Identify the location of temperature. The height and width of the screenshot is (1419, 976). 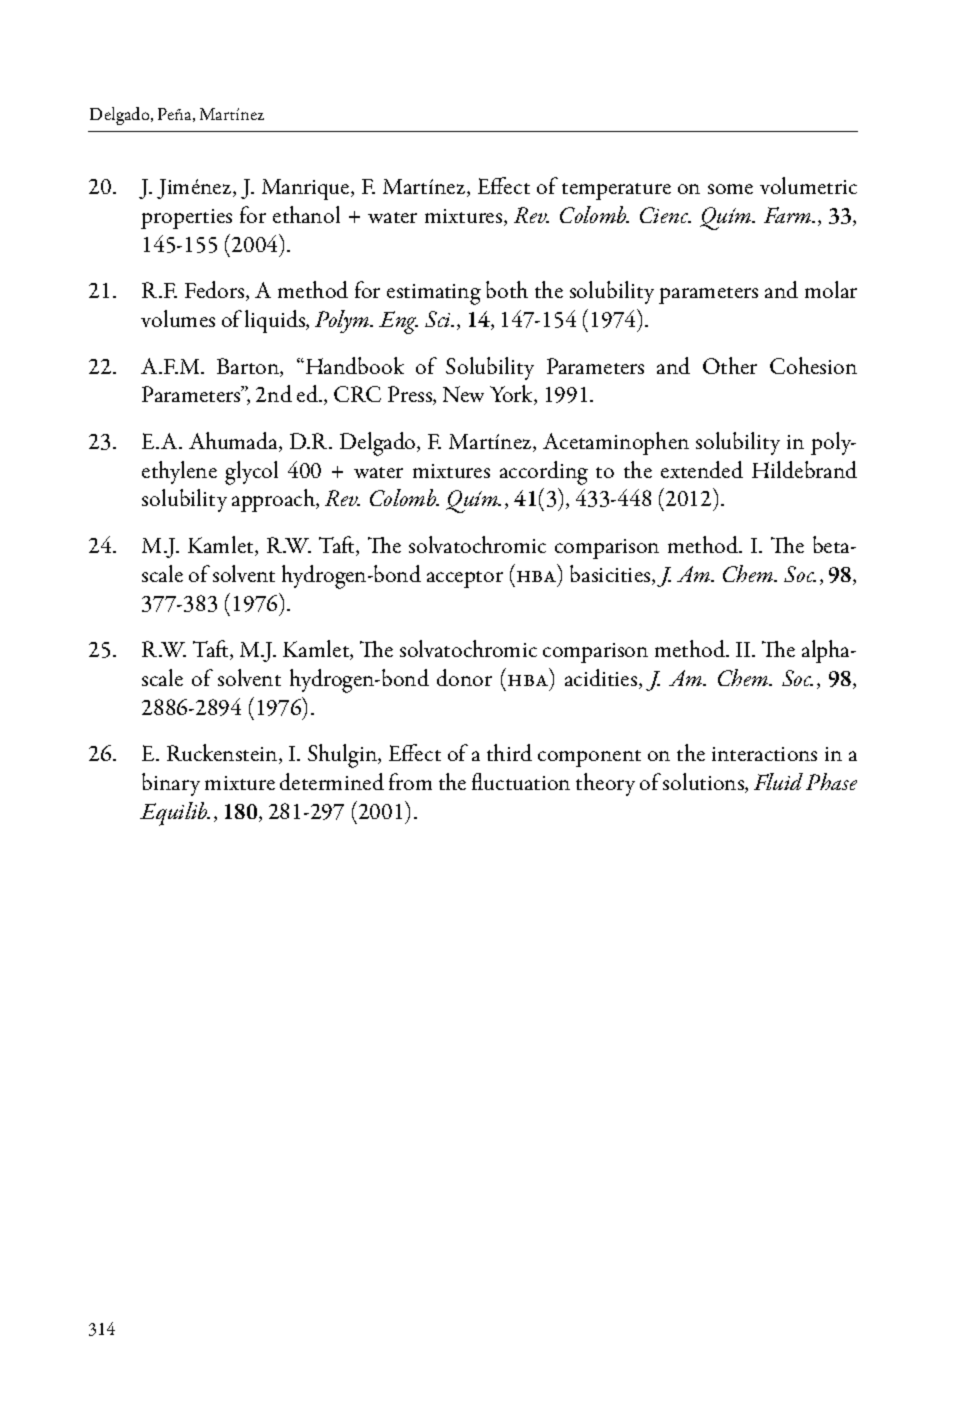
(616, 191).
